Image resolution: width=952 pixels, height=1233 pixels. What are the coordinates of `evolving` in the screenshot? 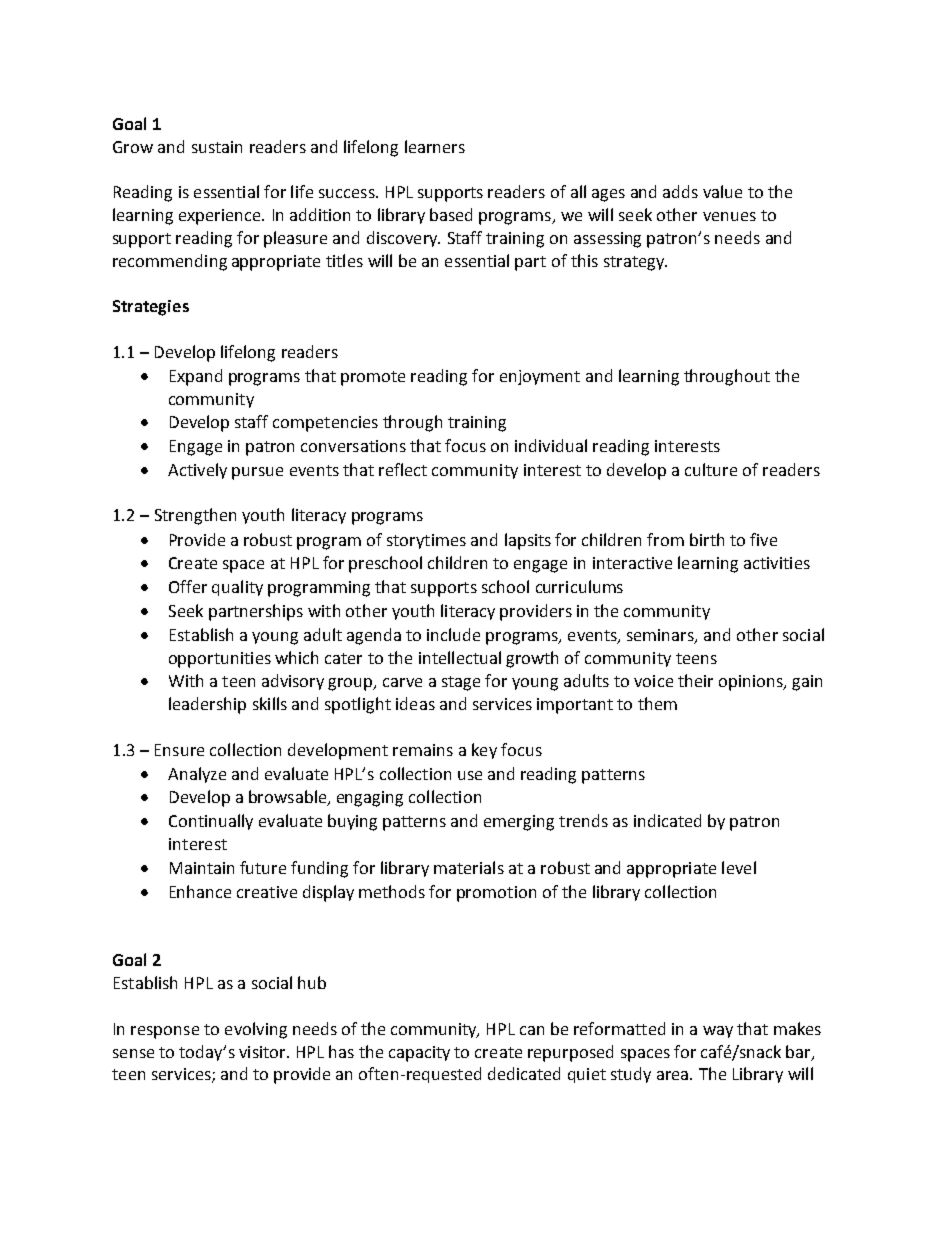 It's located at (256, 1030).
